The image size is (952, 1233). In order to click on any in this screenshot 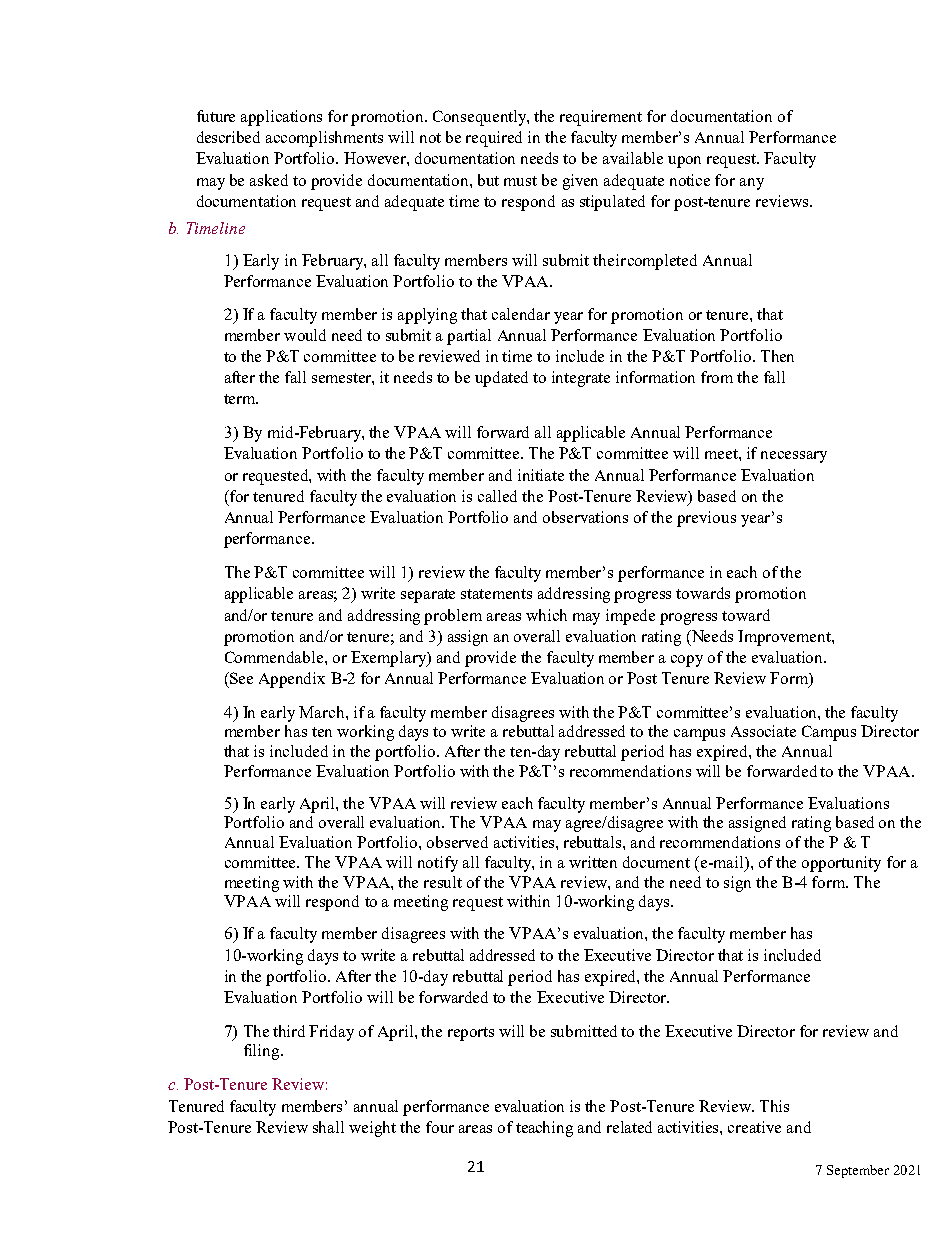, I will do `click(752, 184)`.
